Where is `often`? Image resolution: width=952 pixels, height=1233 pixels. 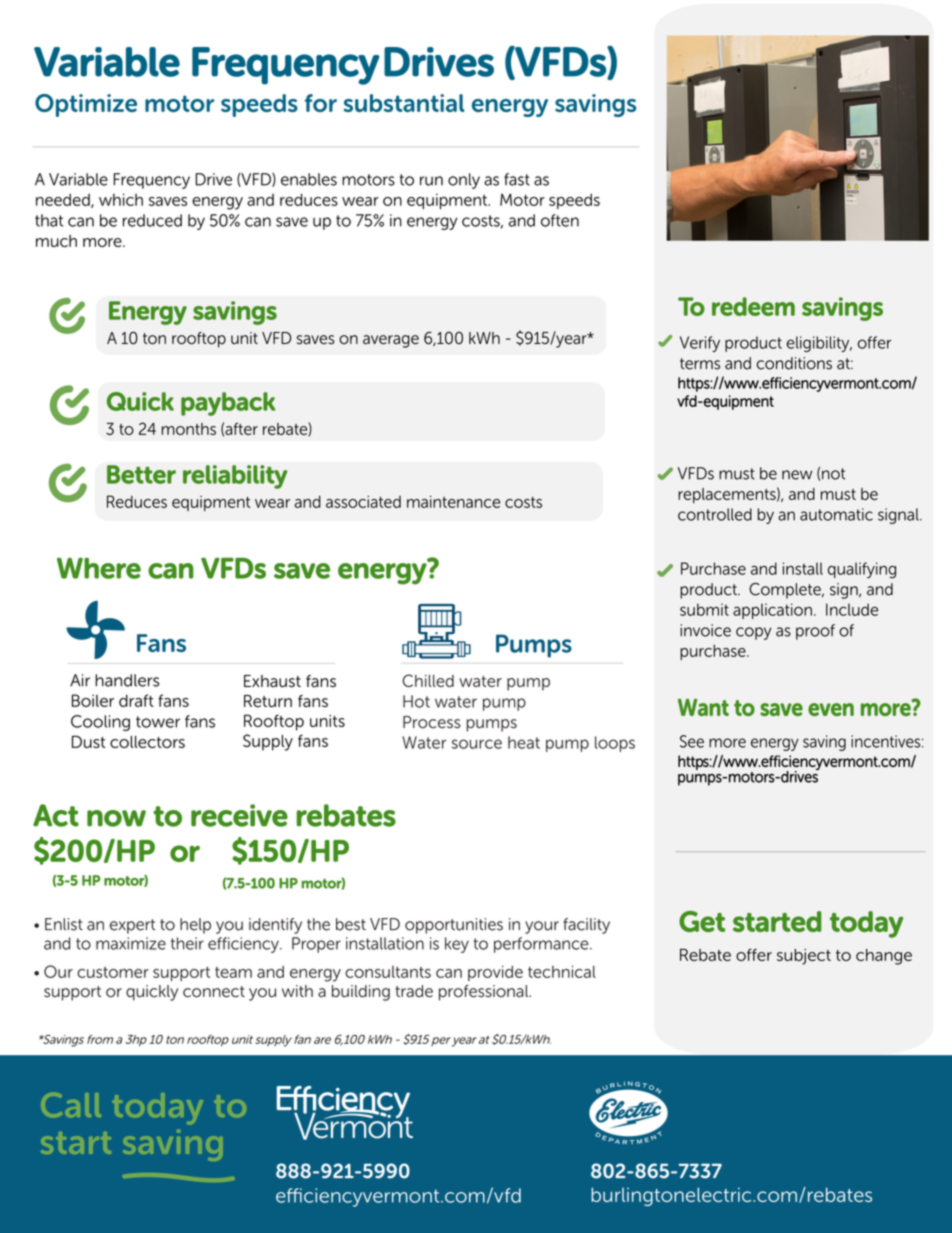
often is located at coordinates (560, 220).
